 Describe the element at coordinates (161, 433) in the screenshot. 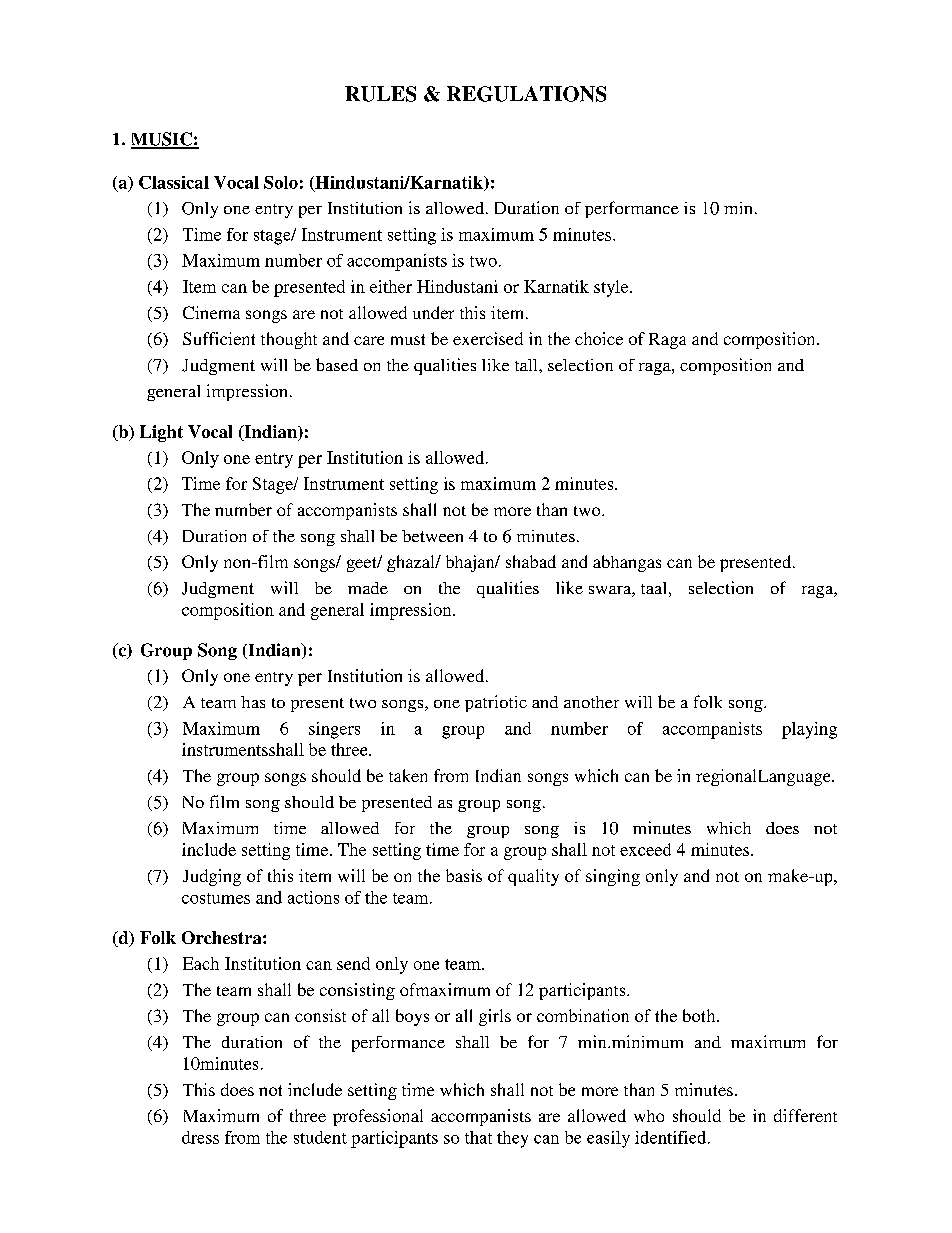

I see `Light` at that location.
